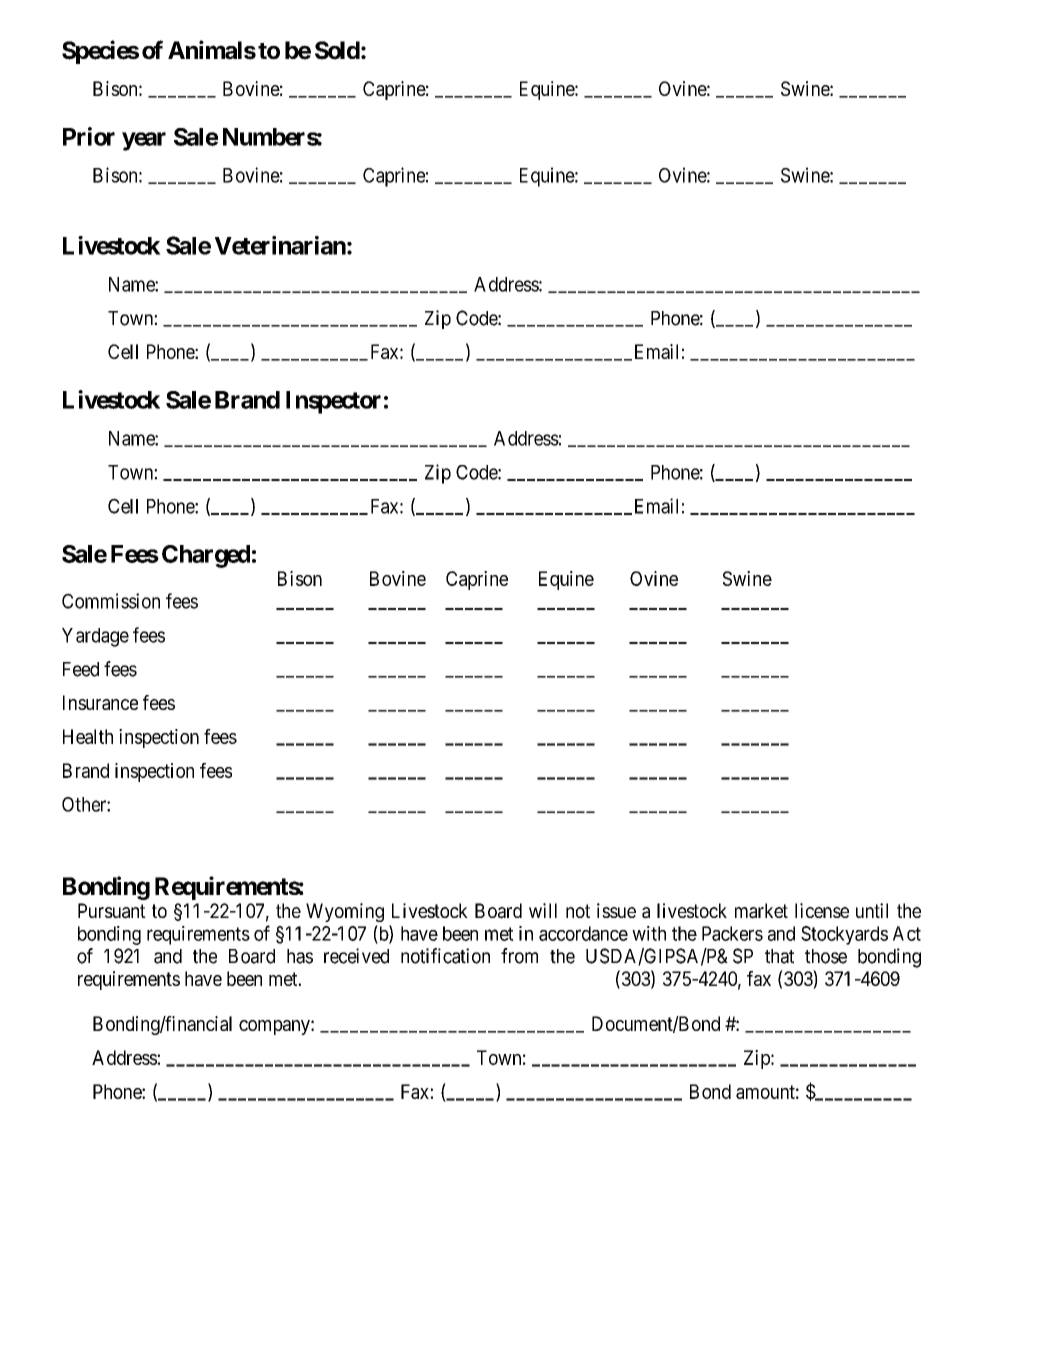 This screenshot has height=1352, width=1044. Describe the element at coordinates (89, 136) in the screenshot. I see `Prior` at that location.
